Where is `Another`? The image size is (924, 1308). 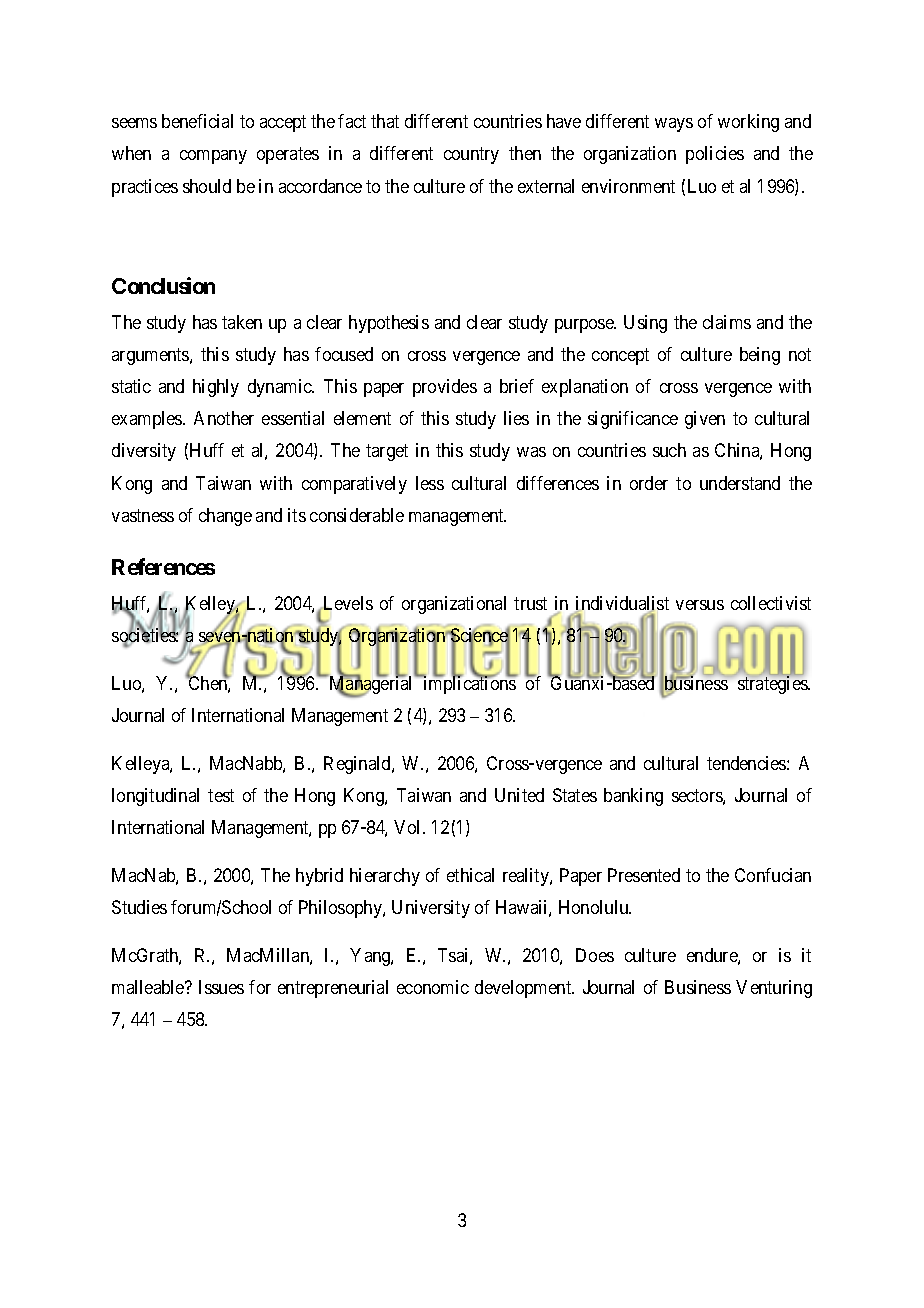 Another is located at coordinates (224, 418).
